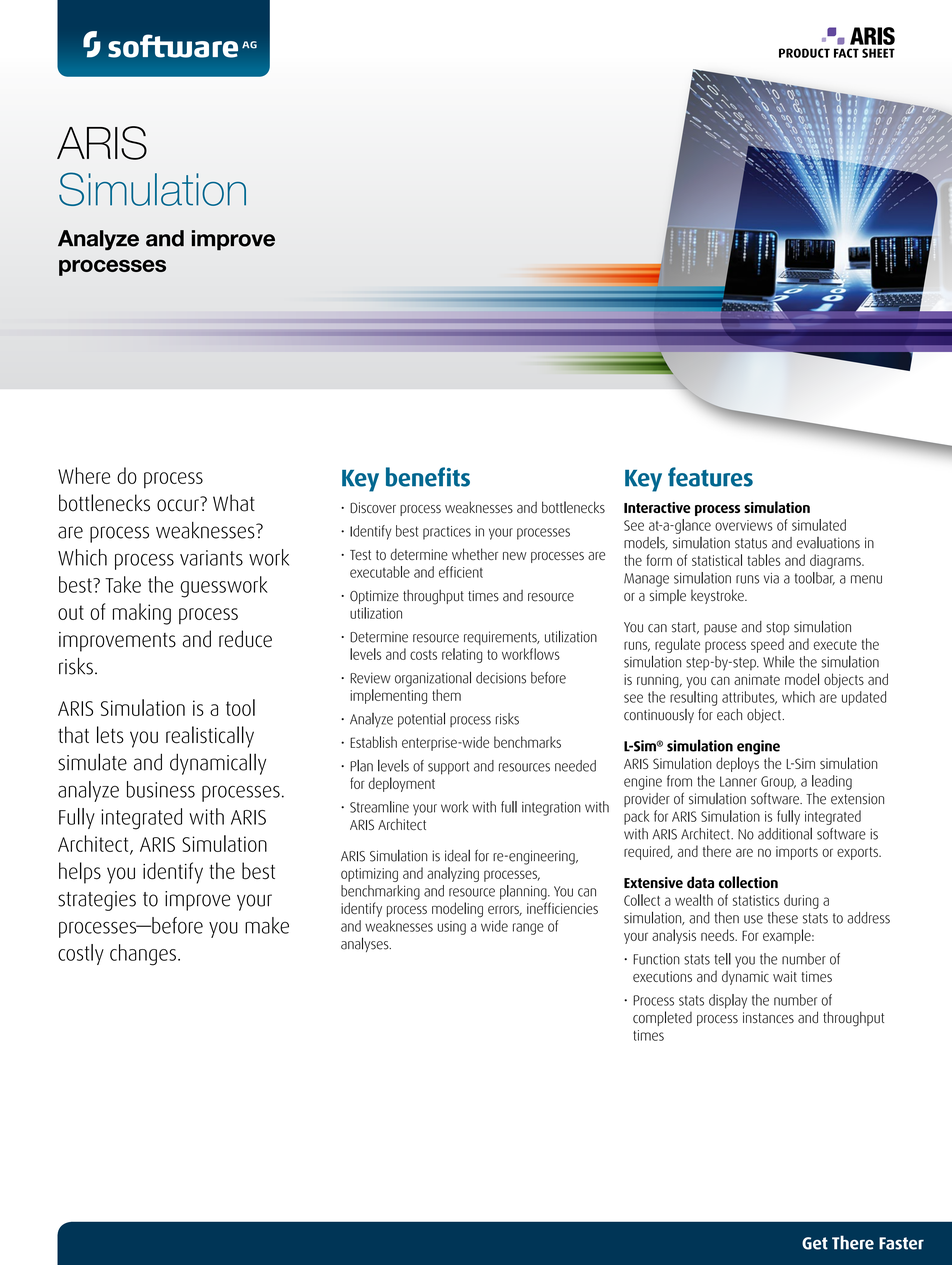 The height and width of the screenshot is (1265, 952). Describe the element at coordinates (878, 53) in the screenshot. I see `SHEET` at that location.
